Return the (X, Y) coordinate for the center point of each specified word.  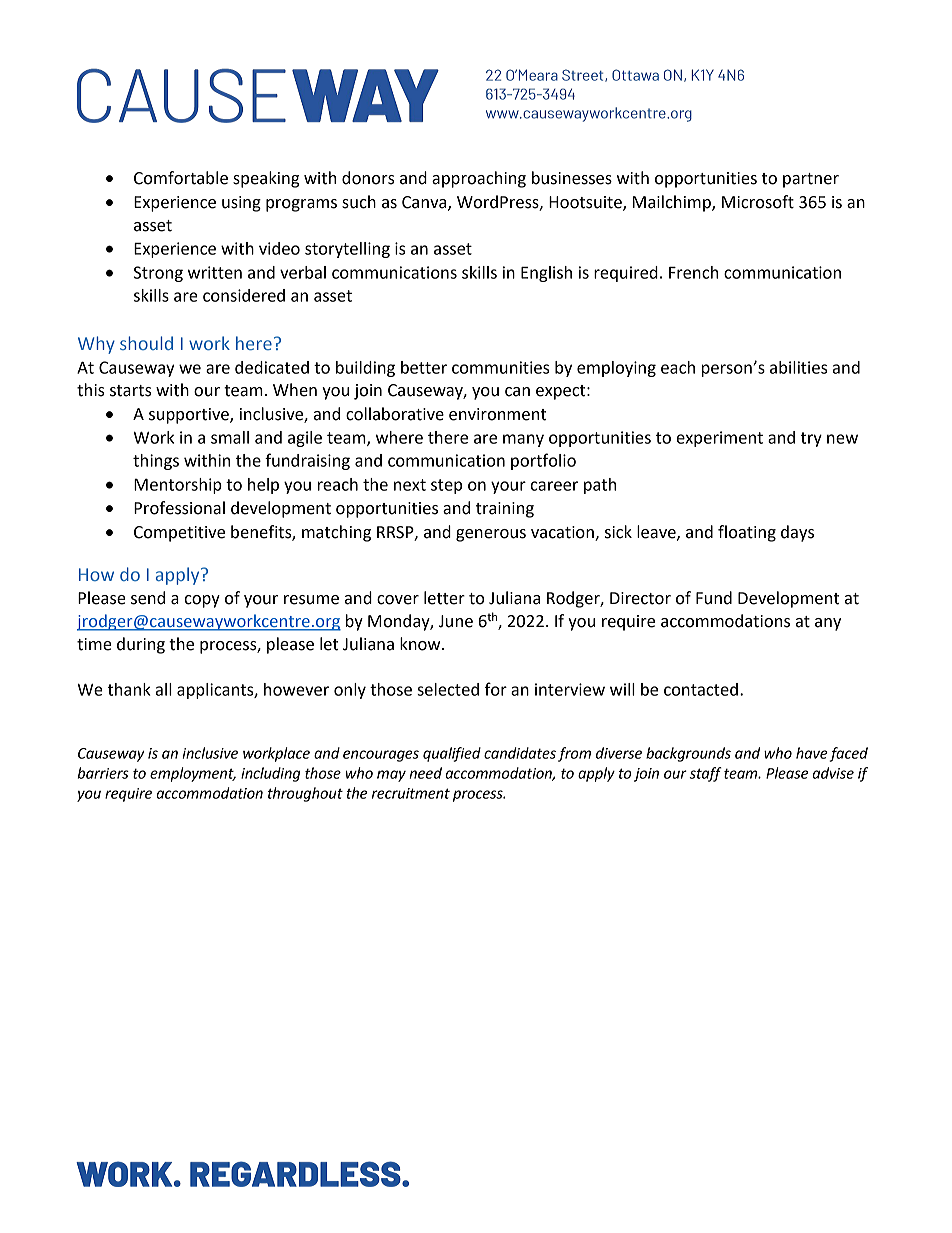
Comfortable (181, 178)
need (426, 773)
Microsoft (758, 202)
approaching (479, 179)
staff (705, 774)
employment (193, 774)
